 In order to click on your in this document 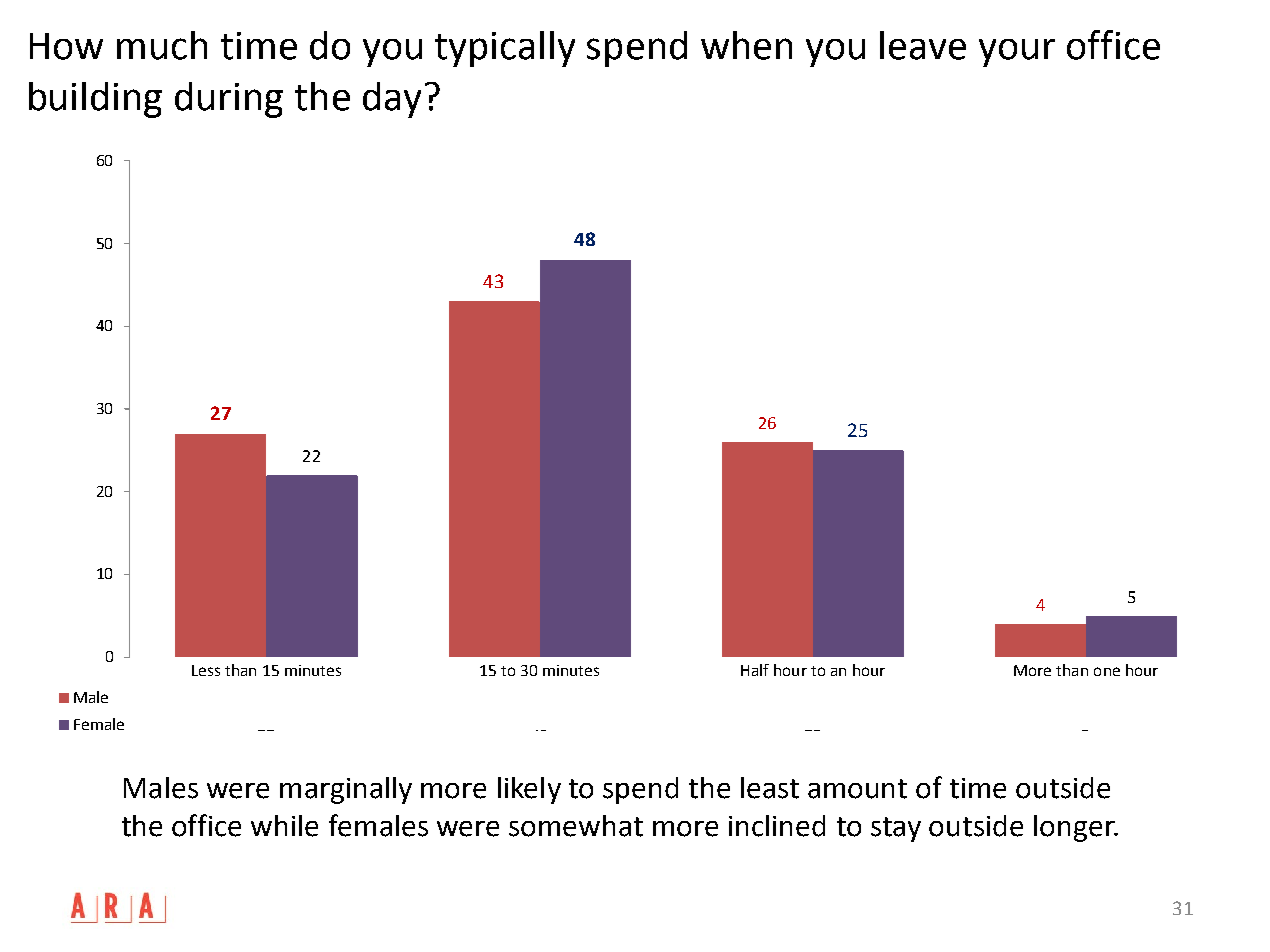, I will do `click(1017, 53)`.
